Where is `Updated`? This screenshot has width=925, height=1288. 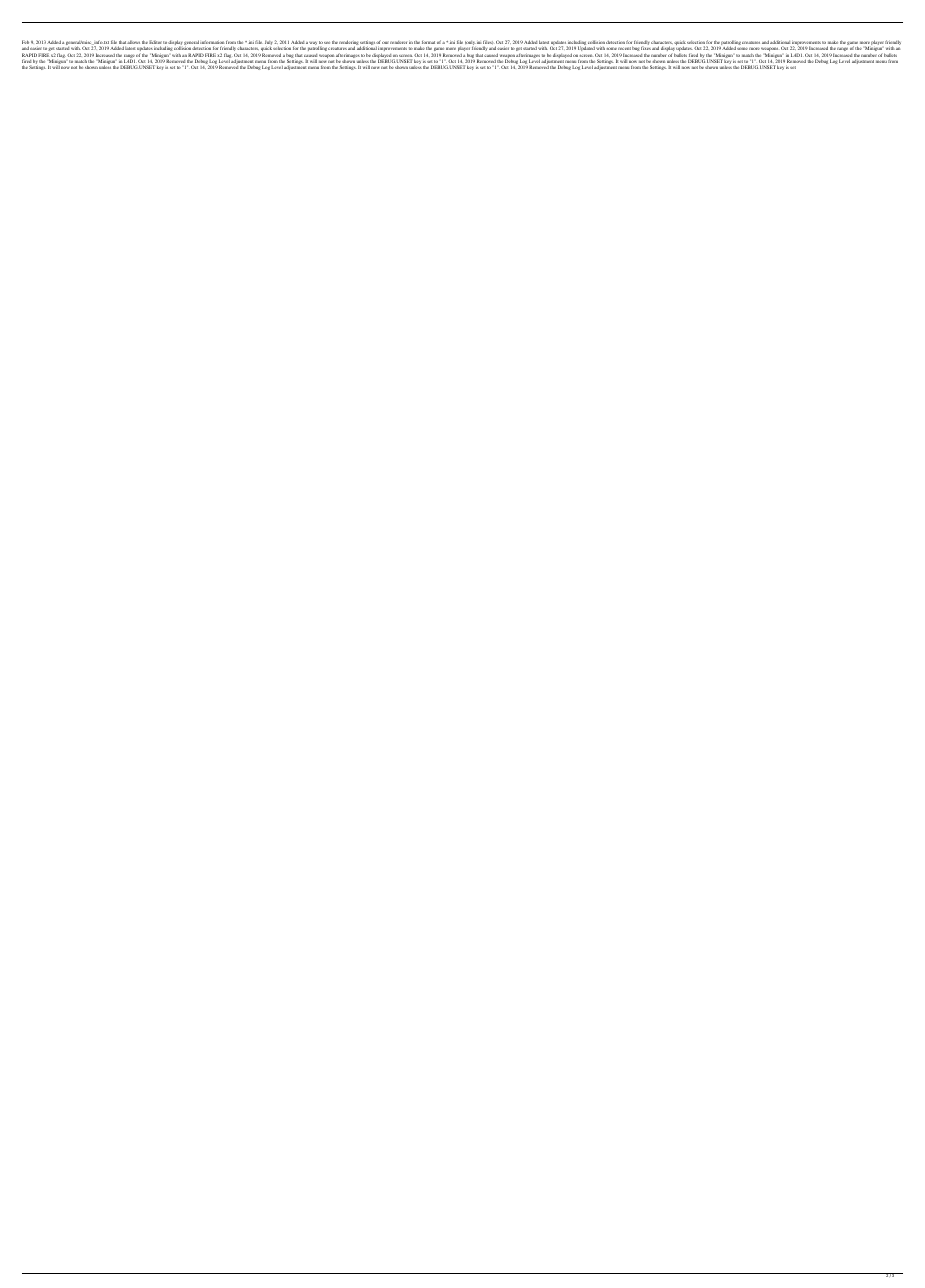
Updated is located at coordinates (586, 48).
